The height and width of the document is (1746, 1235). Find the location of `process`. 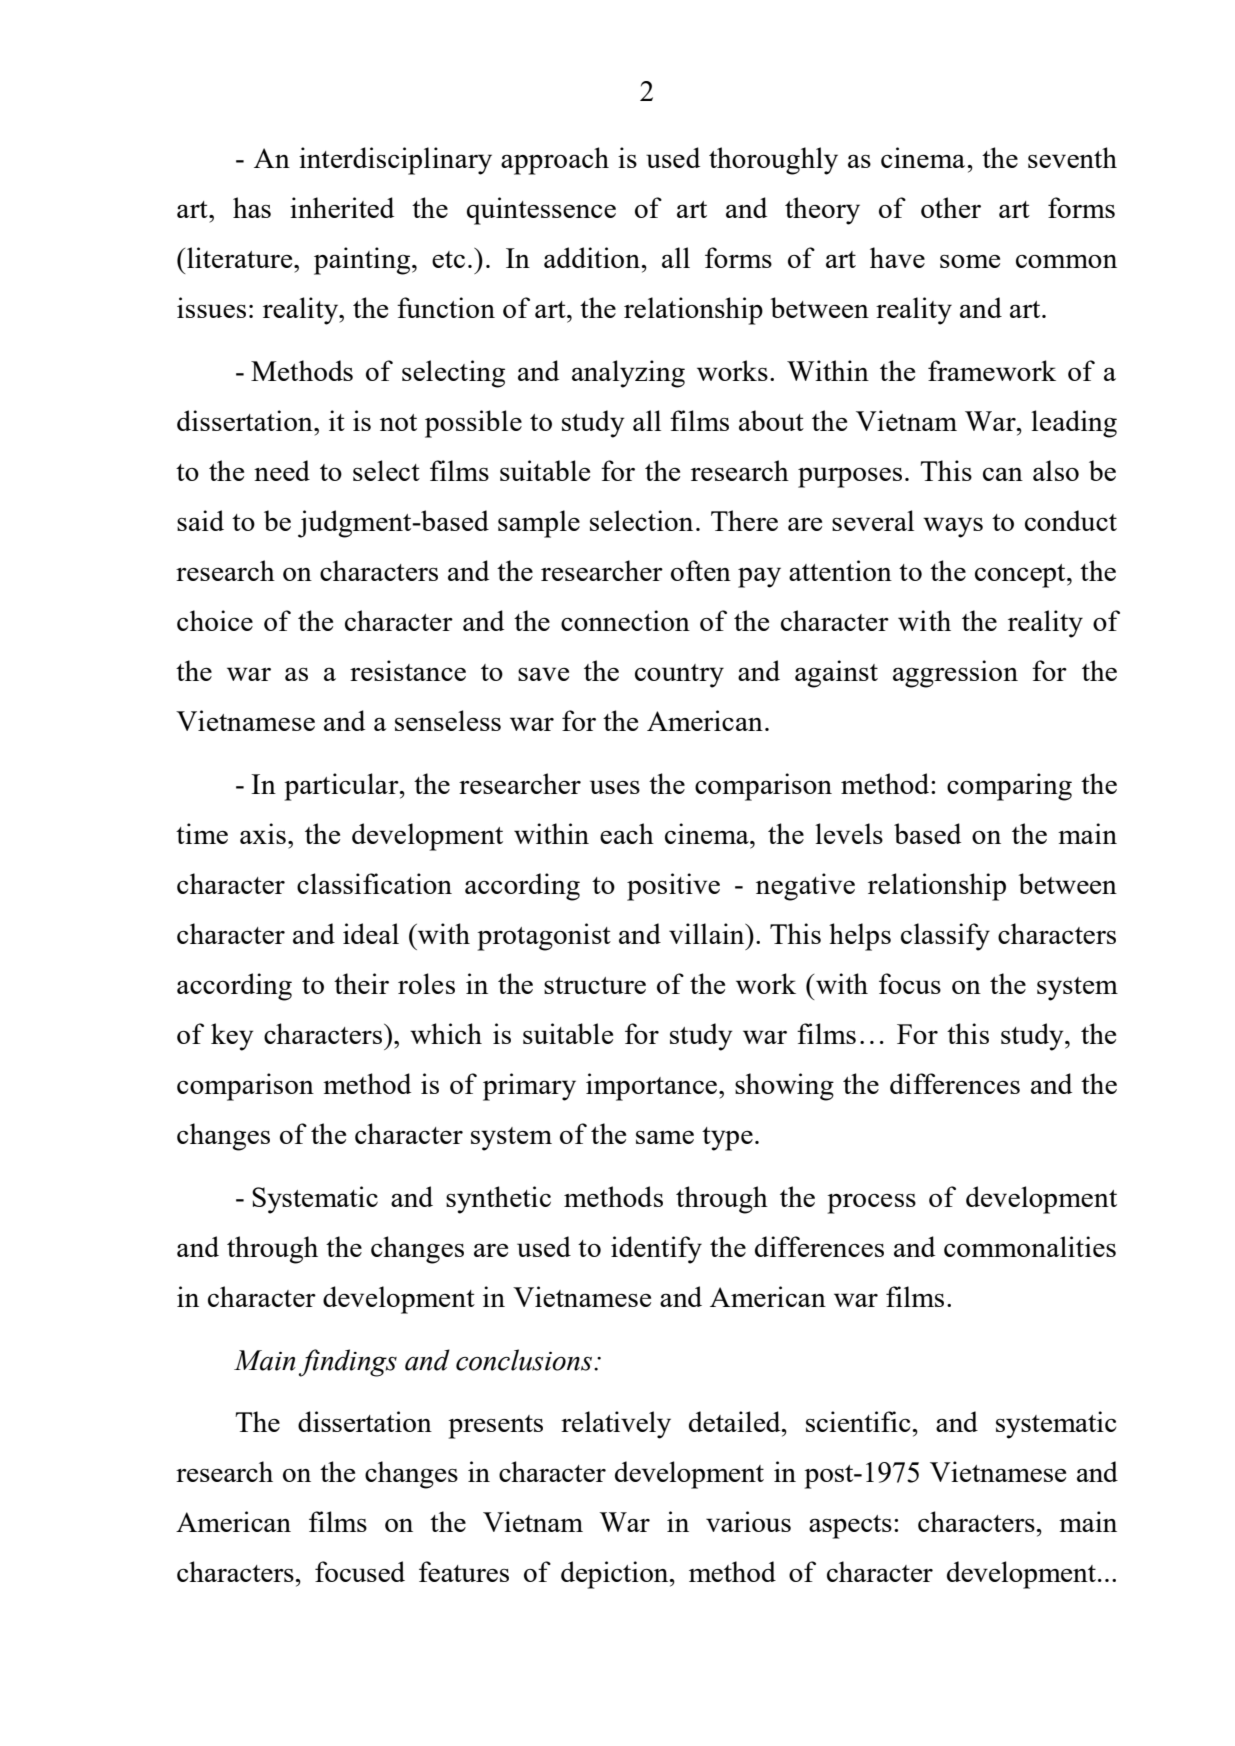

process is located at coordinates (872, 1204).
